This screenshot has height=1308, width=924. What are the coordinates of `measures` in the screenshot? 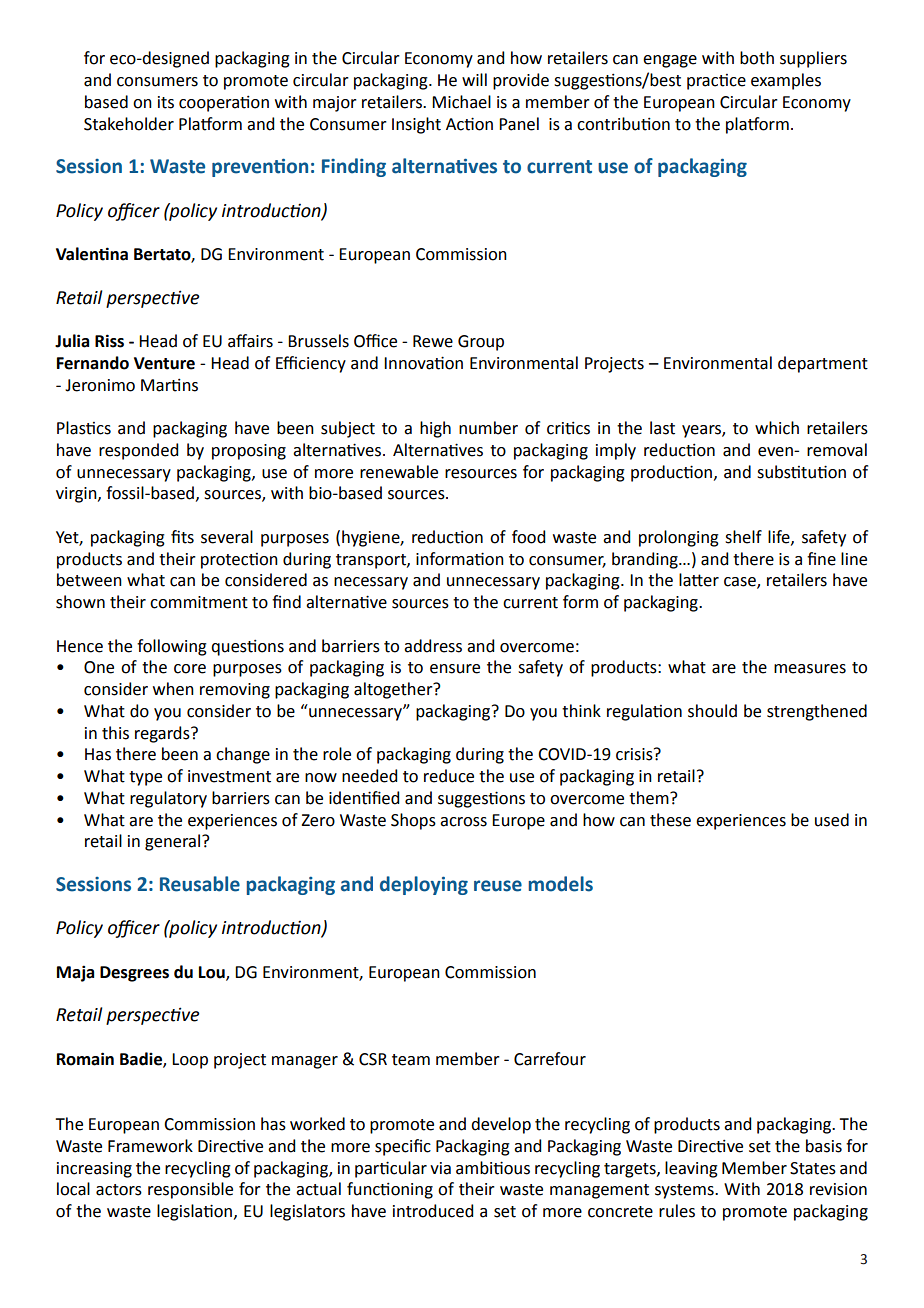 It's located at (810, 669).
